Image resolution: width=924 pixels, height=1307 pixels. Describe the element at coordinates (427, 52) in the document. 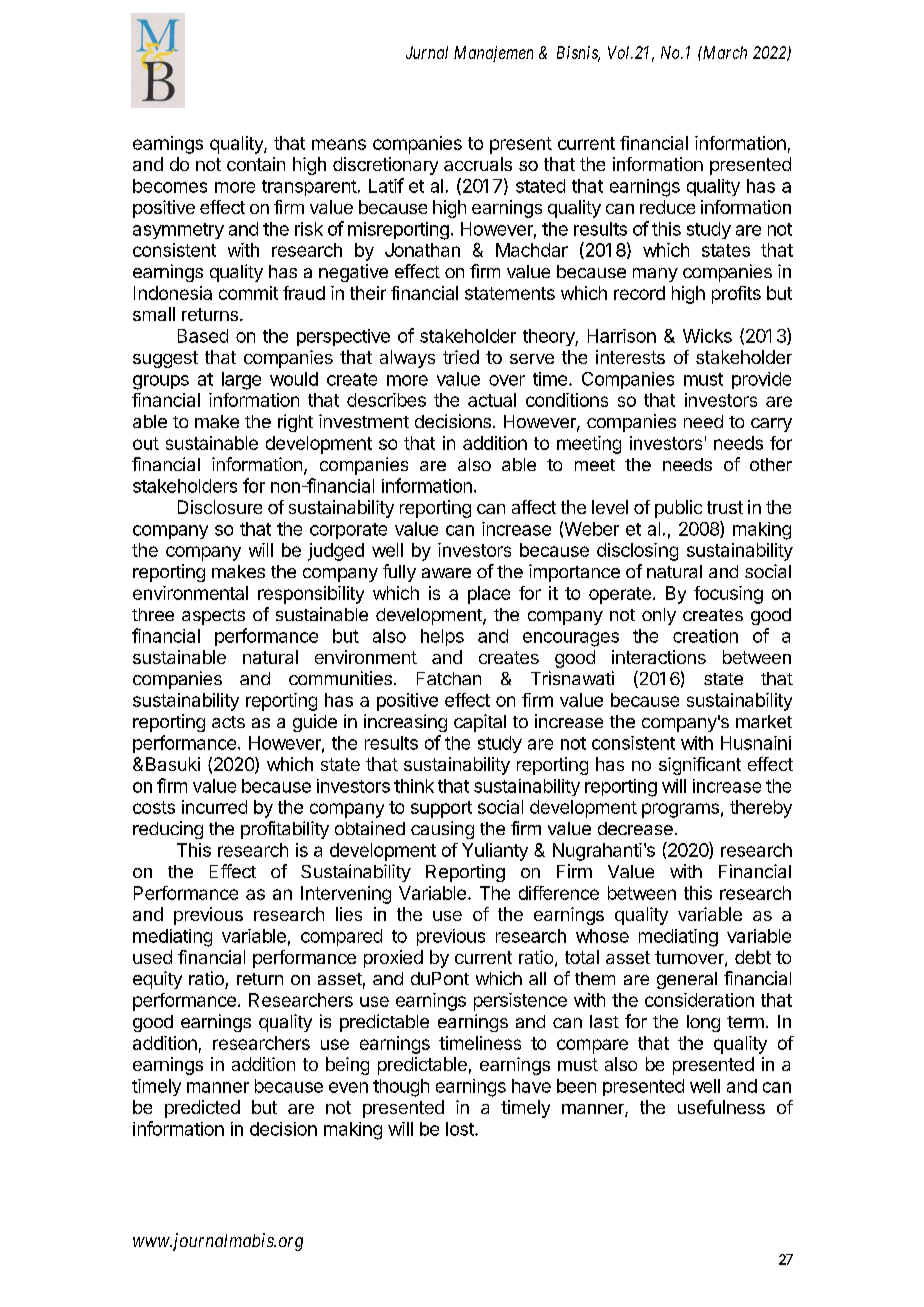

I see `Jurnal` at that location.
